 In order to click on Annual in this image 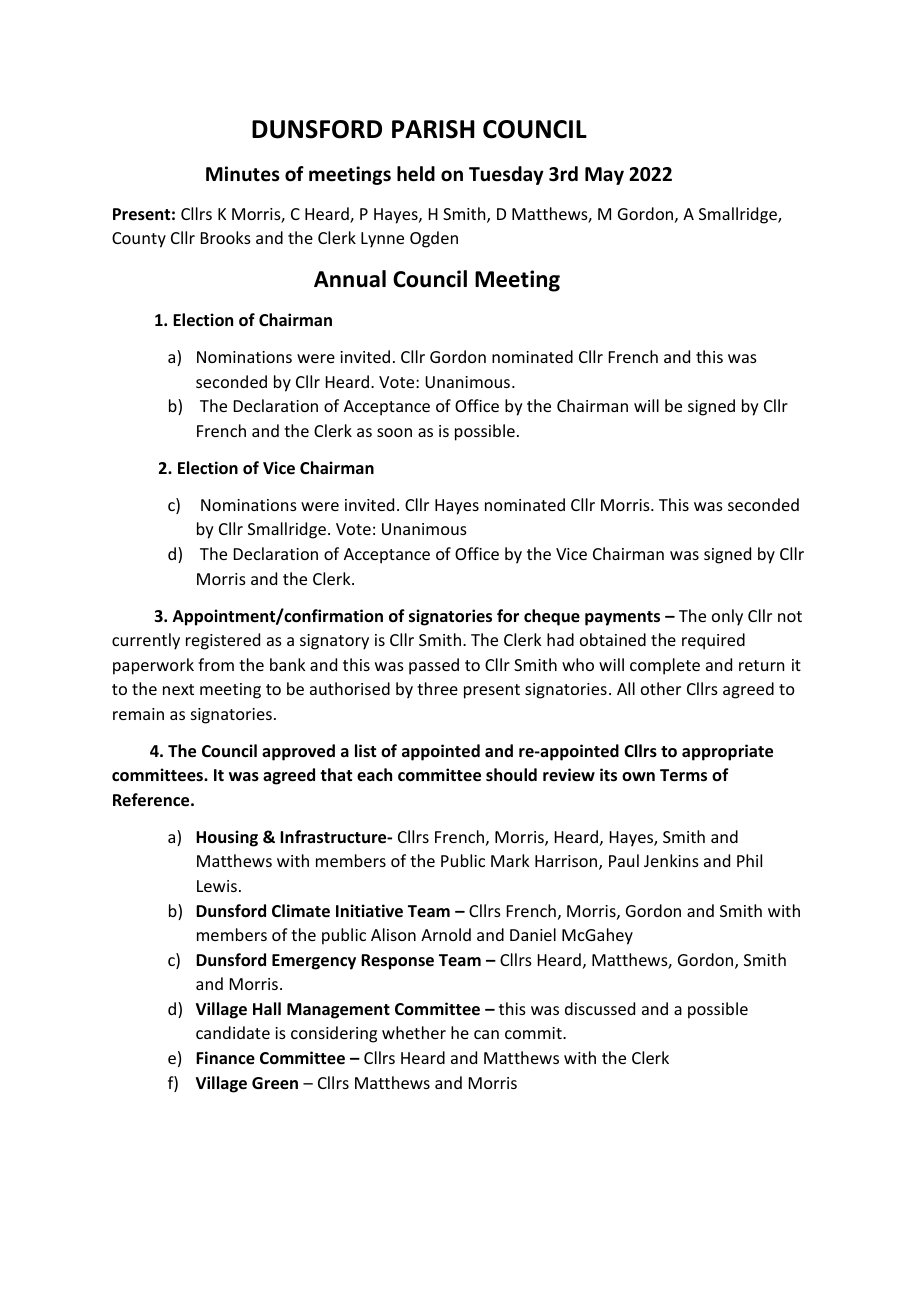, I will do `click(350, 279)`.
